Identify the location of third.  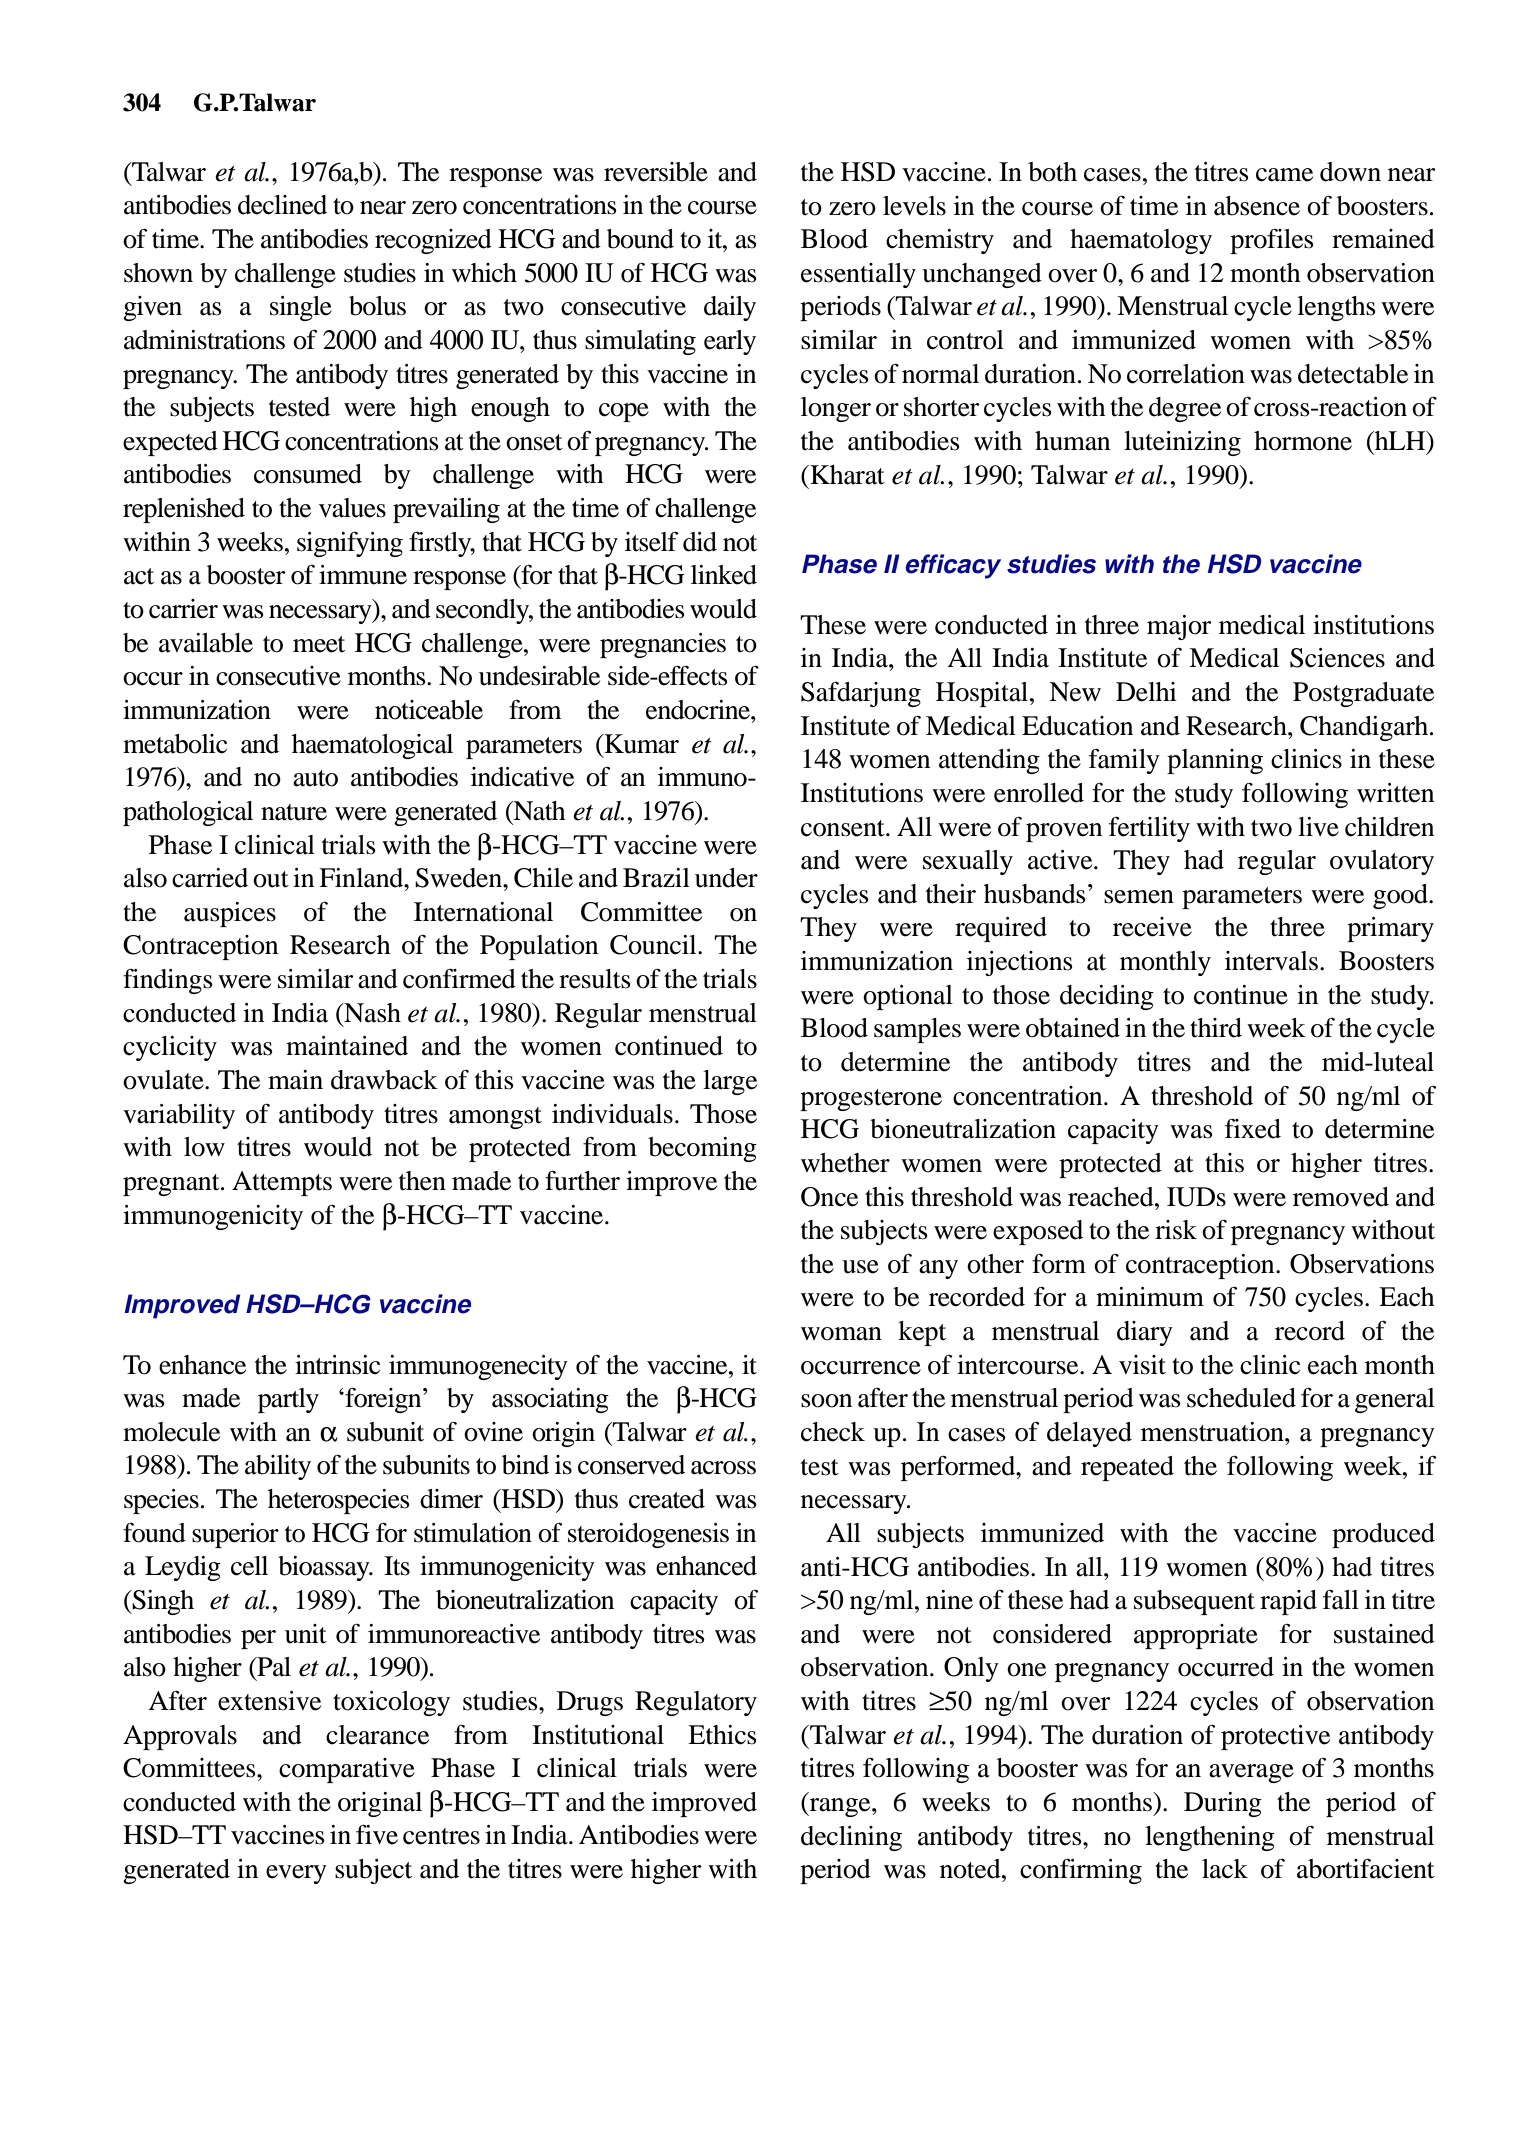
(1216, 1028).
